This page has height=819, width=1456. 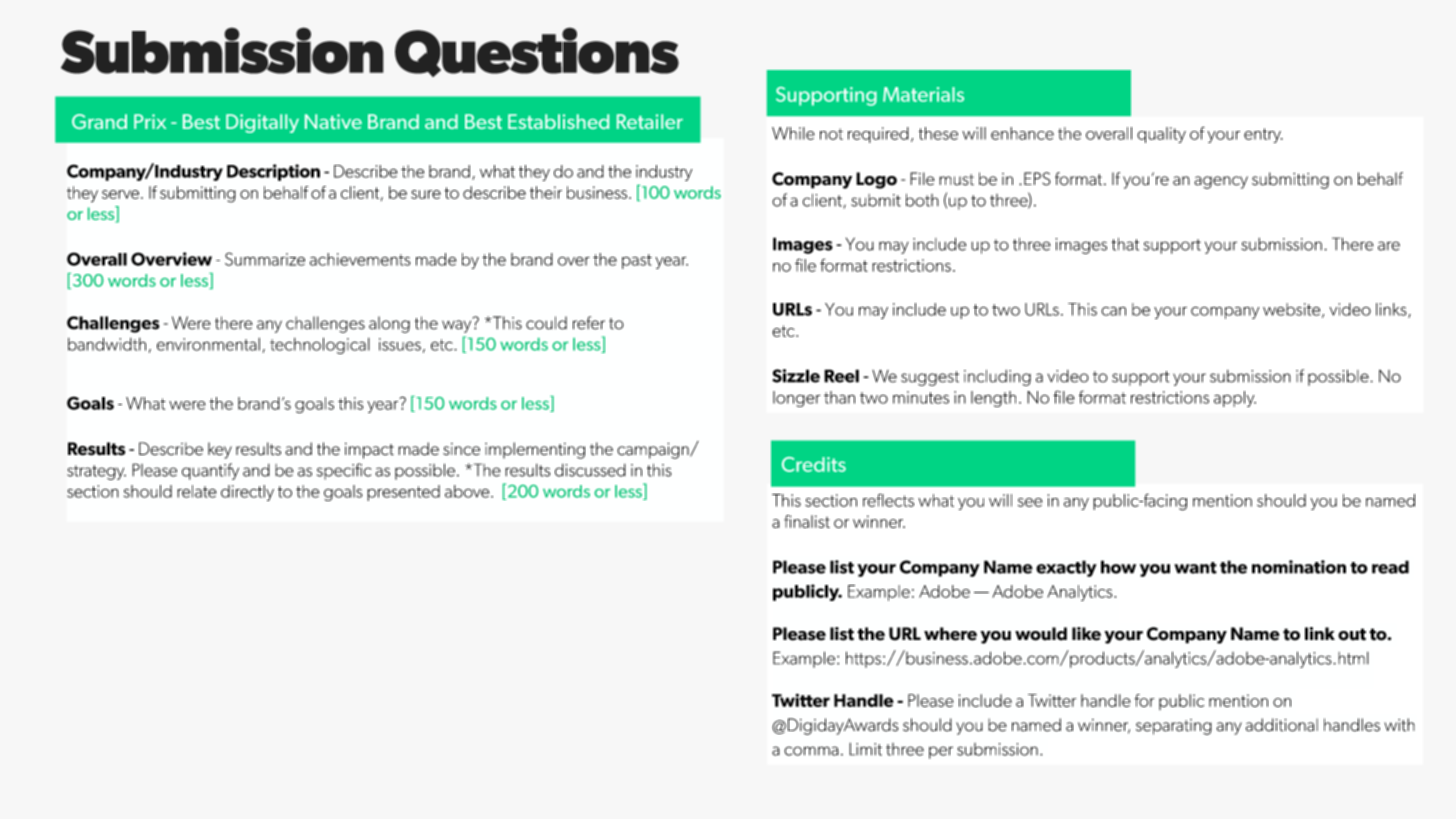 What do you see at coordinates (220, 450) in the page?
I see `key` at bounding box center [220, 450].
